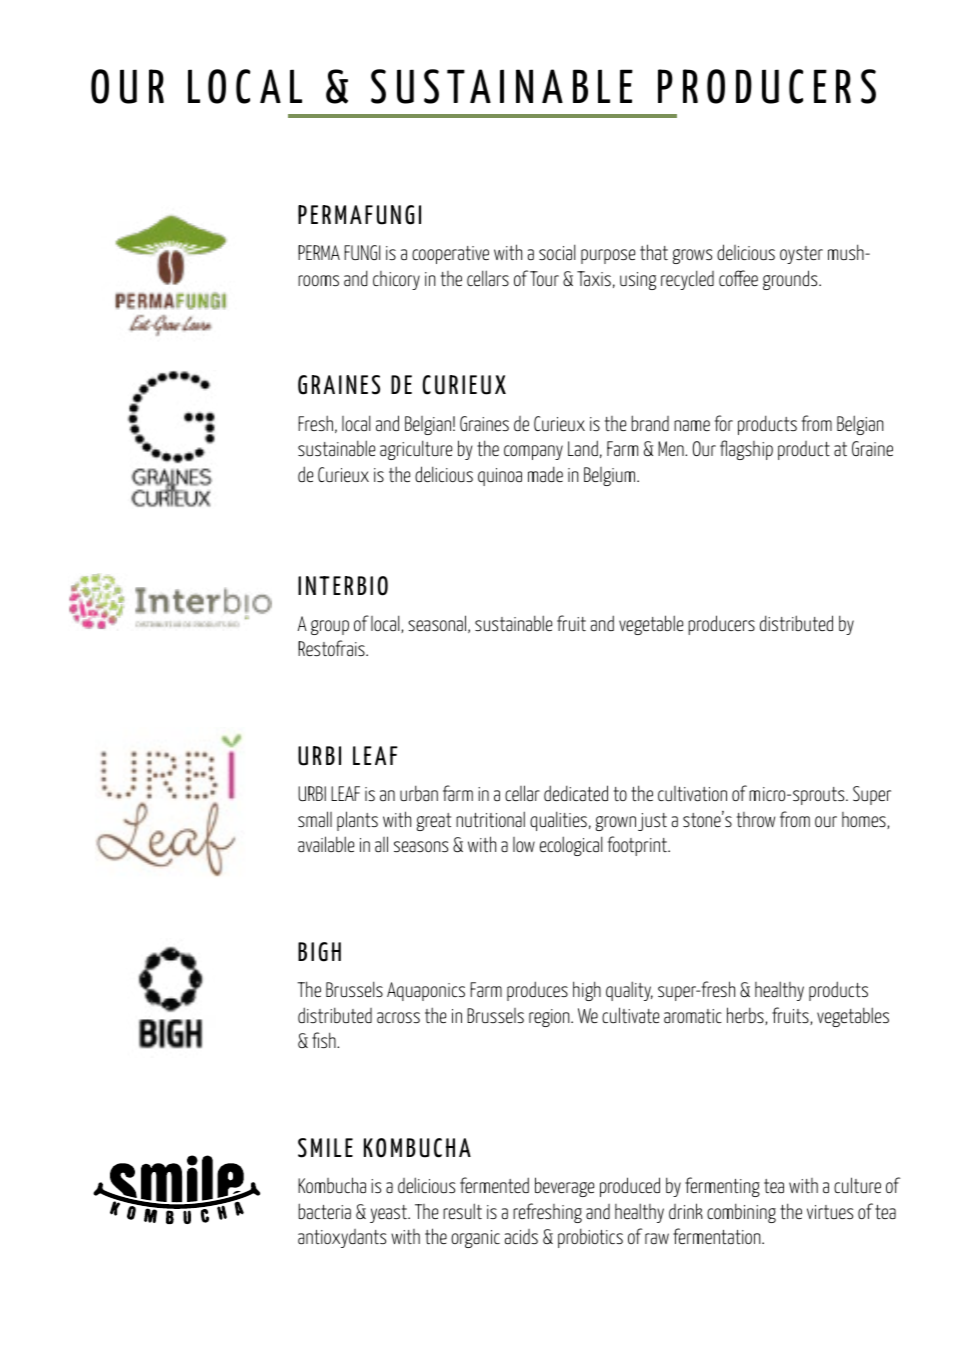 Image resolution: width=968 pixels, height=1345 pixels. What do you see at coordinates (396, 280) in the screenshot?
I see `chicory` at bounding box center [396, 280].
